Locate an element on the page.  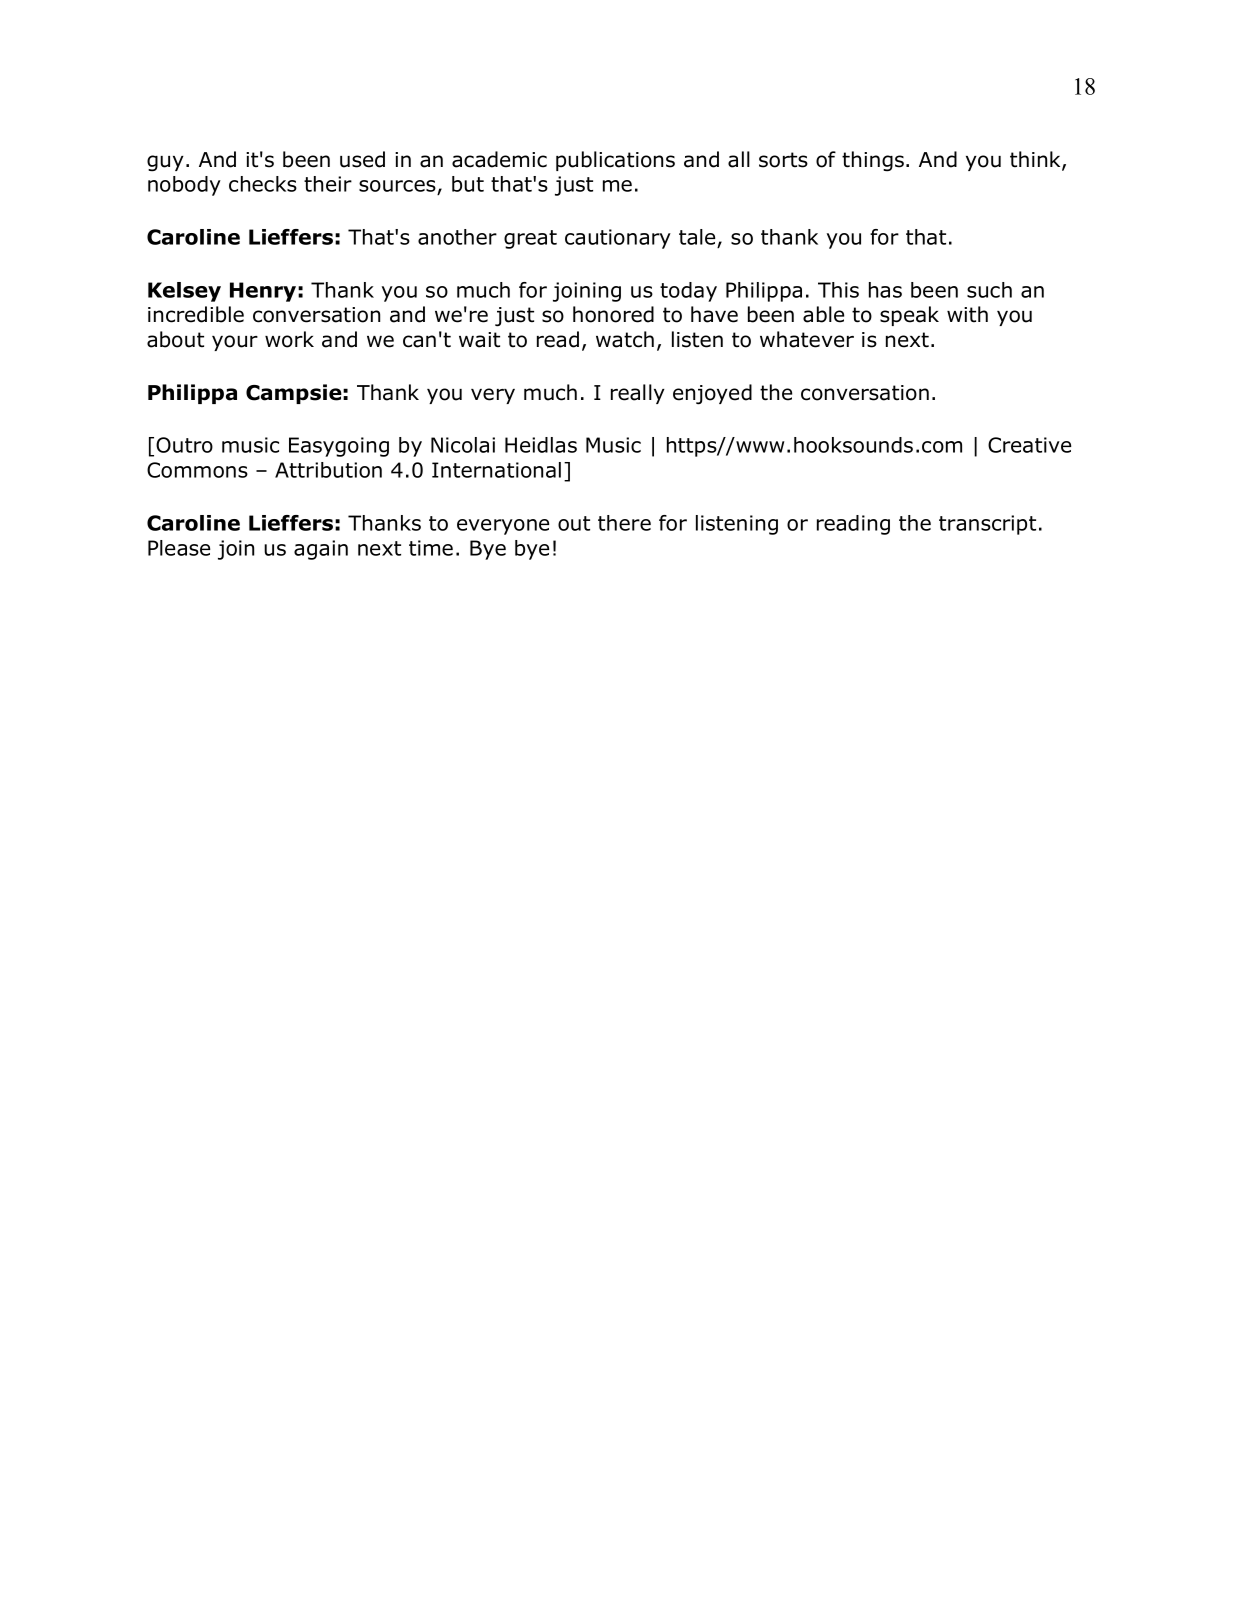
has is located at coordinates (885, 290).
